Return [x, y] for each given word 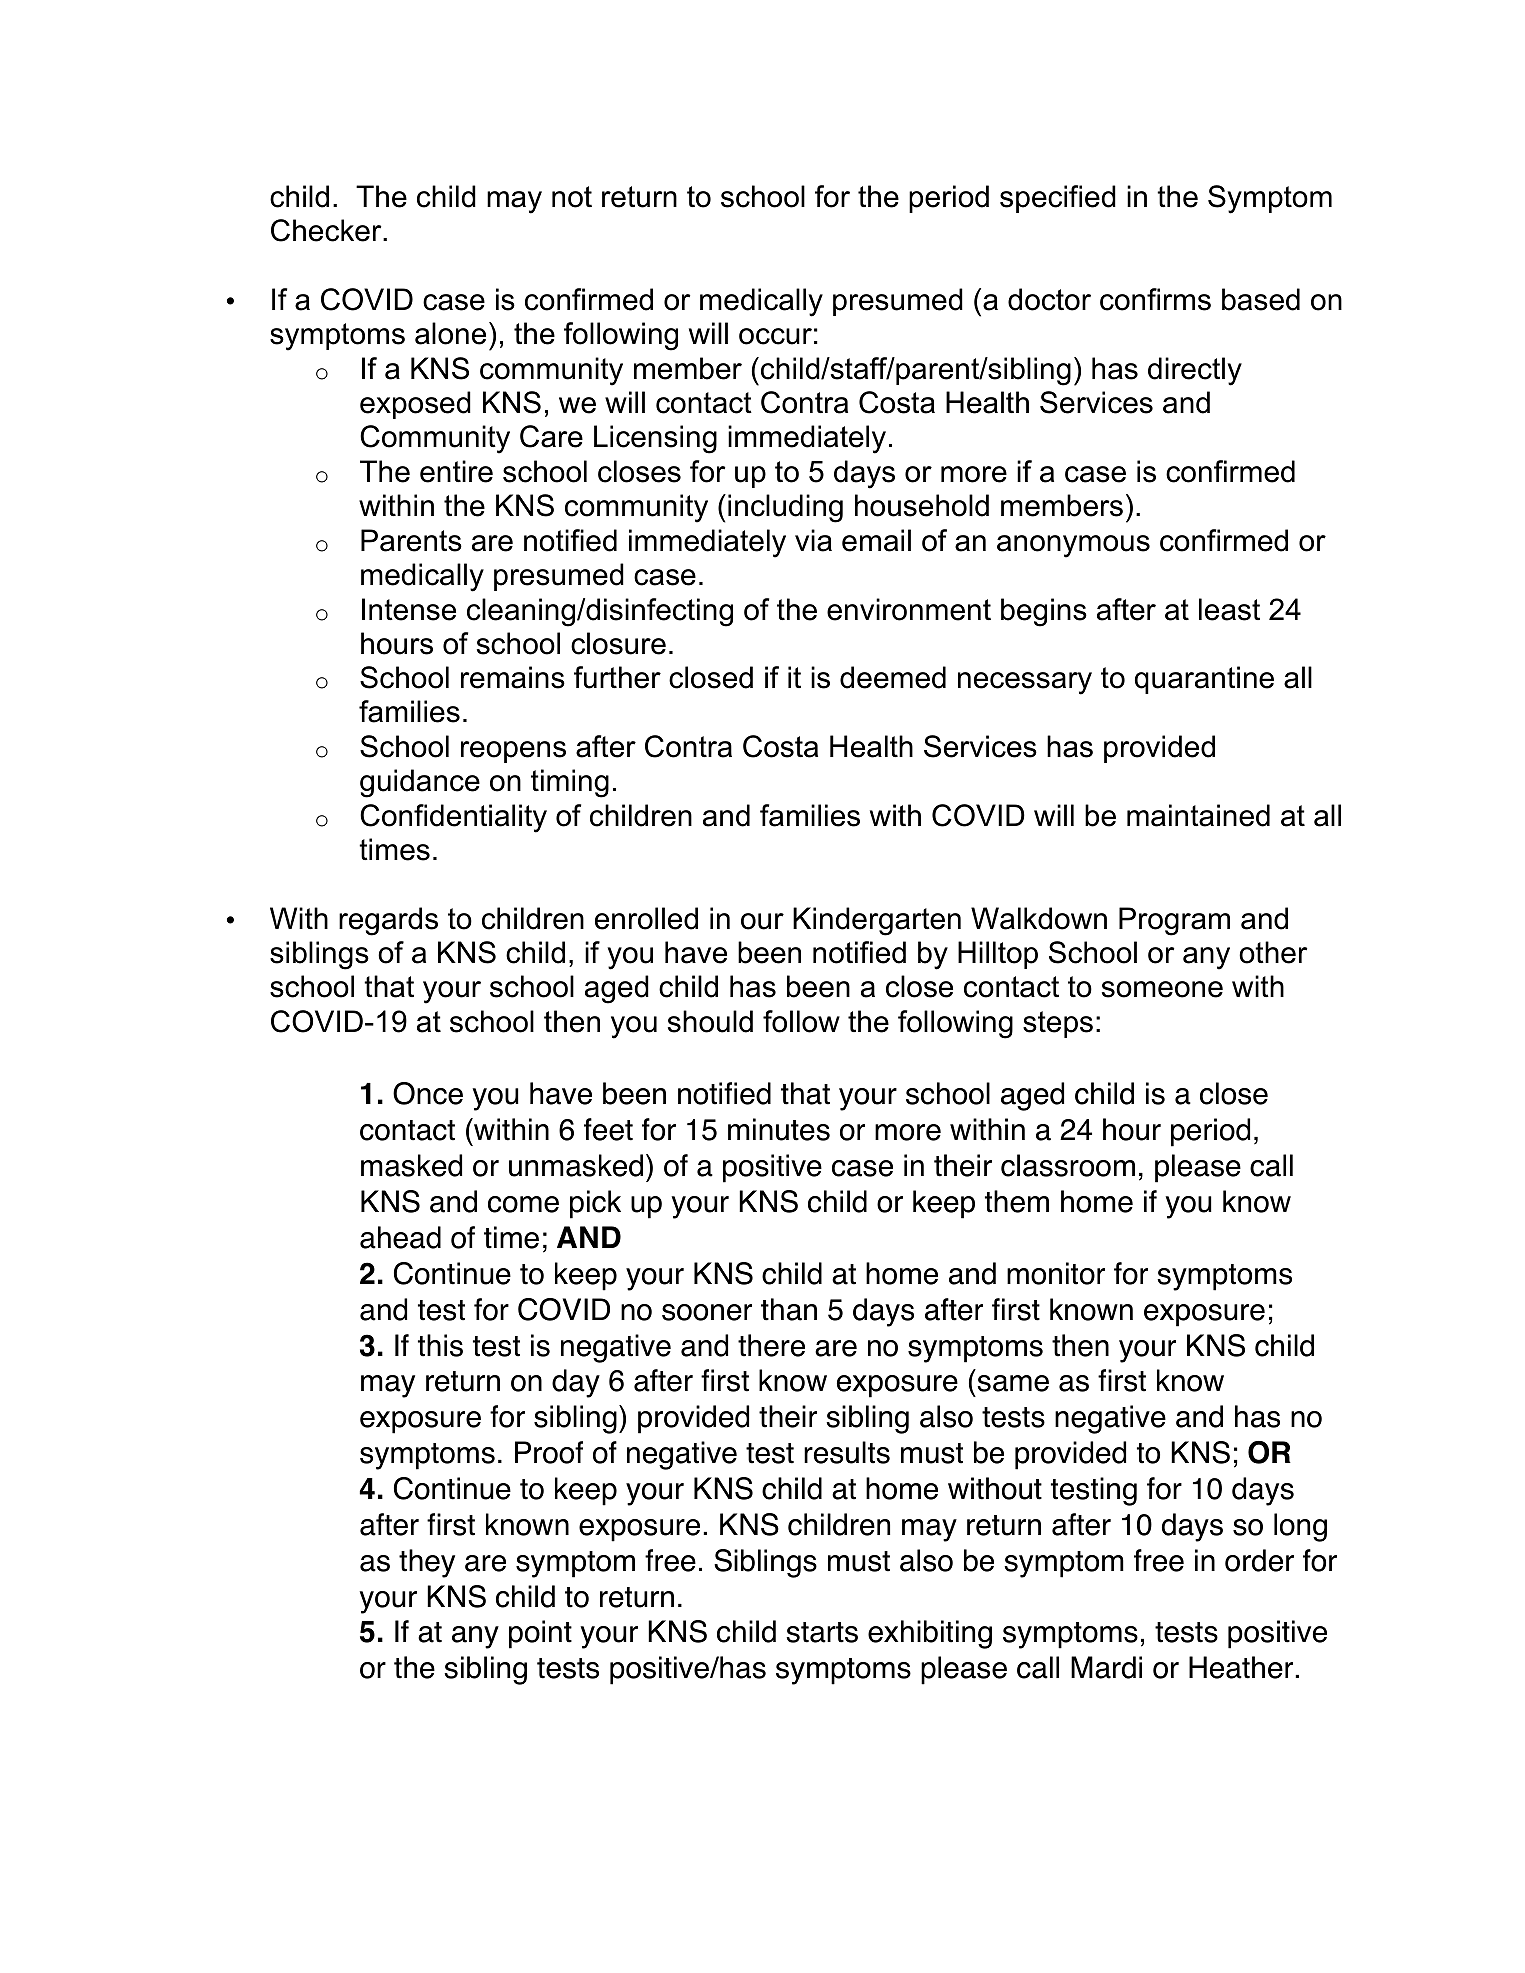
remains [513, 677]
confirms [1155, 299]
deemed [893, 677]
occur [775, 336]
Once [428, 1093]
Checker [327, 230]
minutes [779, 1129]
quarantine [1204, 680]
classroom [1068, 1165]
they [427, 1563]
